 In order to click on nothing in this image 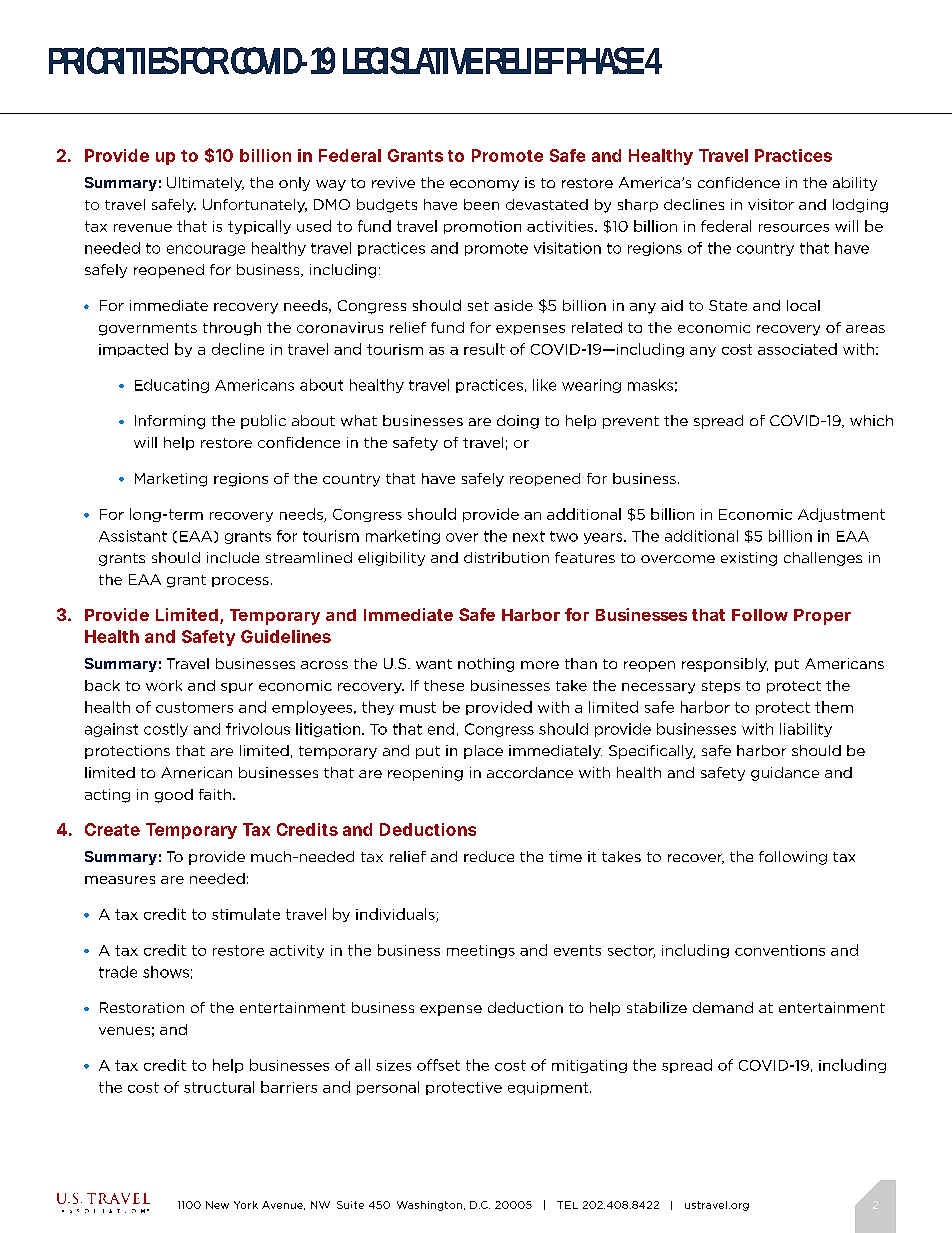, I will do `click(486, 665)`.
